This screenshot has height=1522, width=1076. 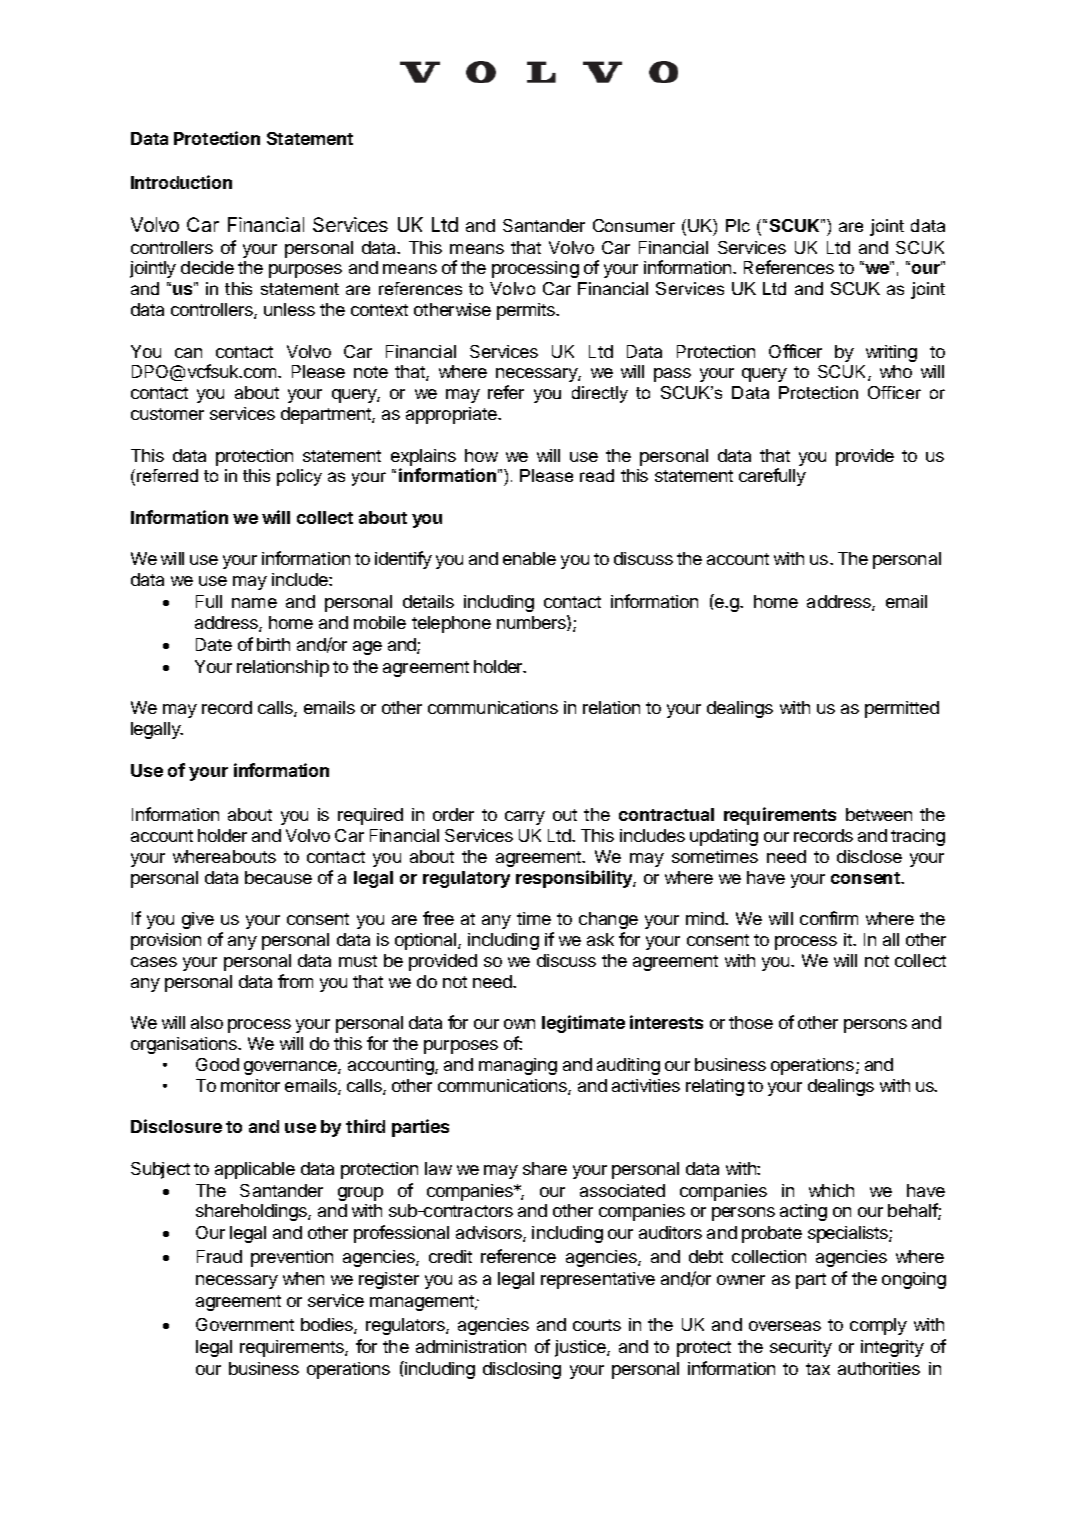 What do you see at coordinates (207, 267) in the screenshot?
I see `decide` at bounding box center [207, 267].
